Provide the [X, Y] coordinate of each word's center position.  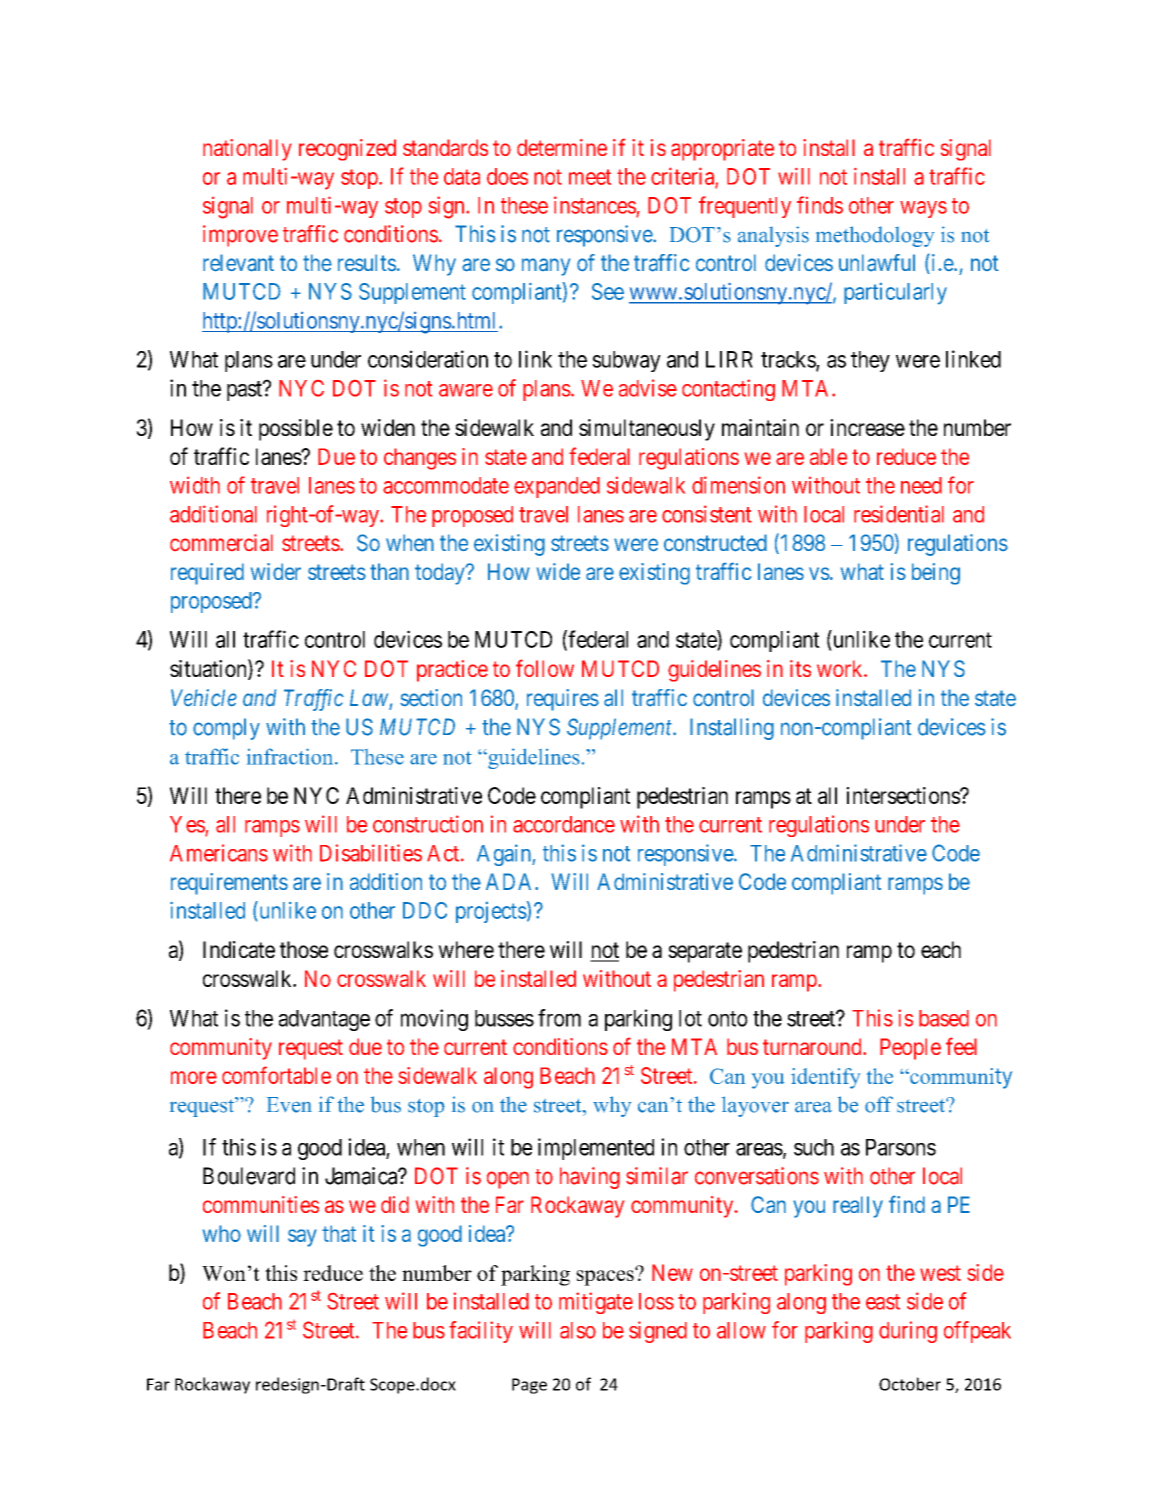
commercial [221, 542]
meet [590, 177]
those [304, 949]
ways [923, 209]
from [559, 1018]
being [936, 574]
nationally [247, 150]
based [944, 1018]
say [302, 1238]
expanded [557, 487]
